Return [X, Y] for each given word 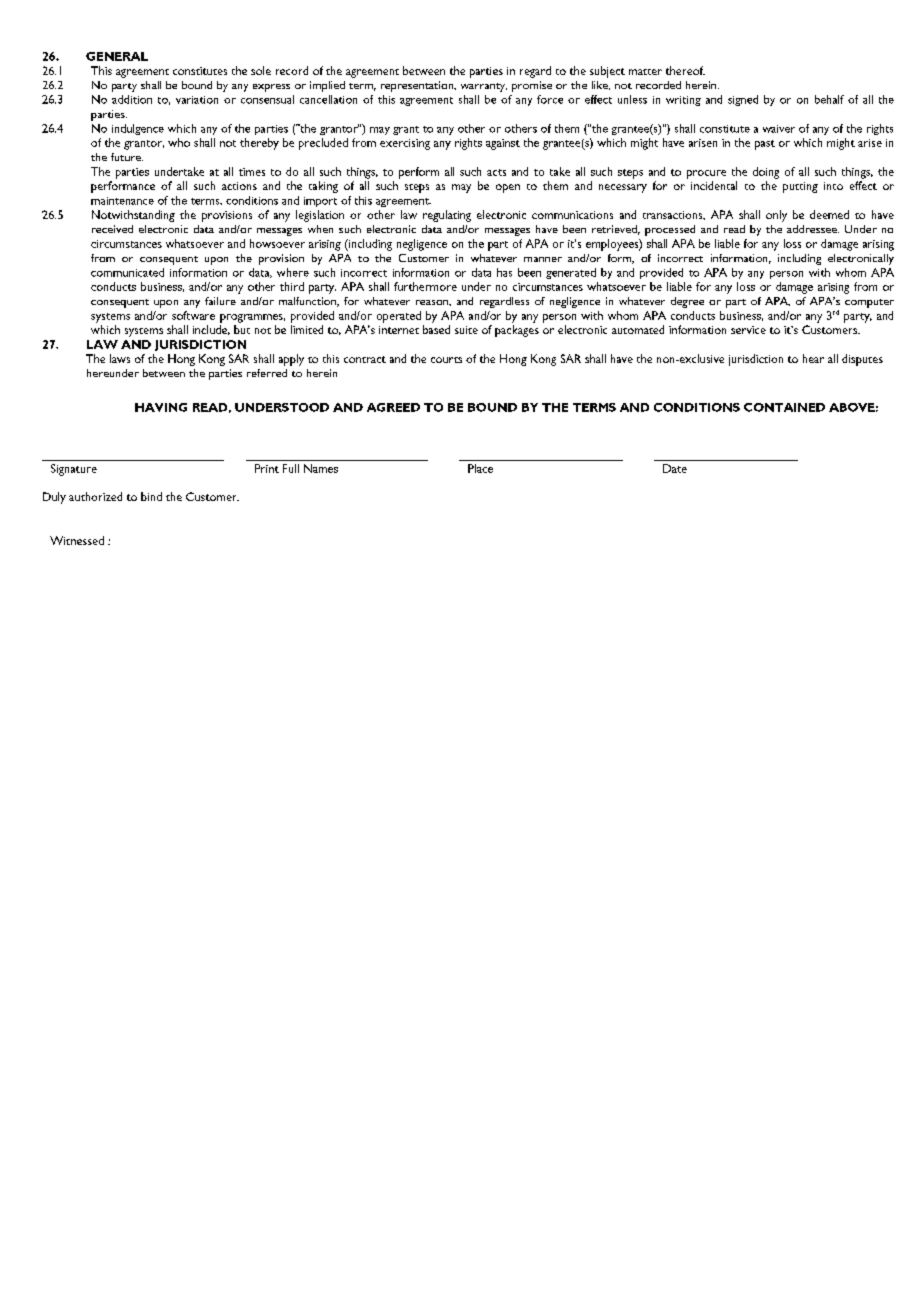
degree [687, 302]
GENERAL [117, 56]
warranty [484, 87]
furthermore [425, 286]
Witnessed [77, 540]
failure [220, 301]
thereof [685, 70]
